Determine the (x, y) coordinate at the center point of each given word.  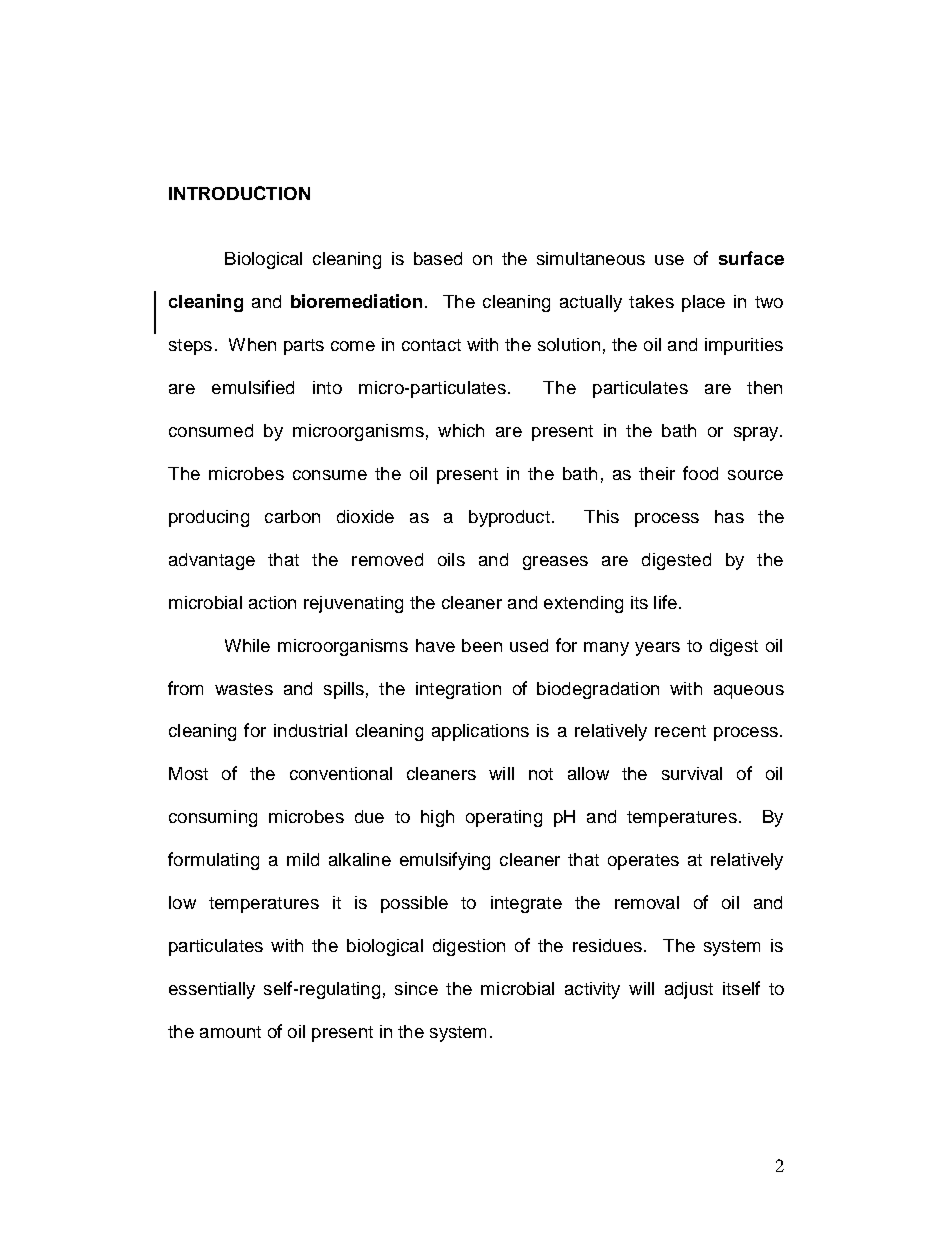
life (665, 602)
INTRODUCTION (239, 193)
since (416, 988)
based (438, 258)
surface (751, 258)
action (272, 602)
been (482, 645)
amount (230, 1032)
